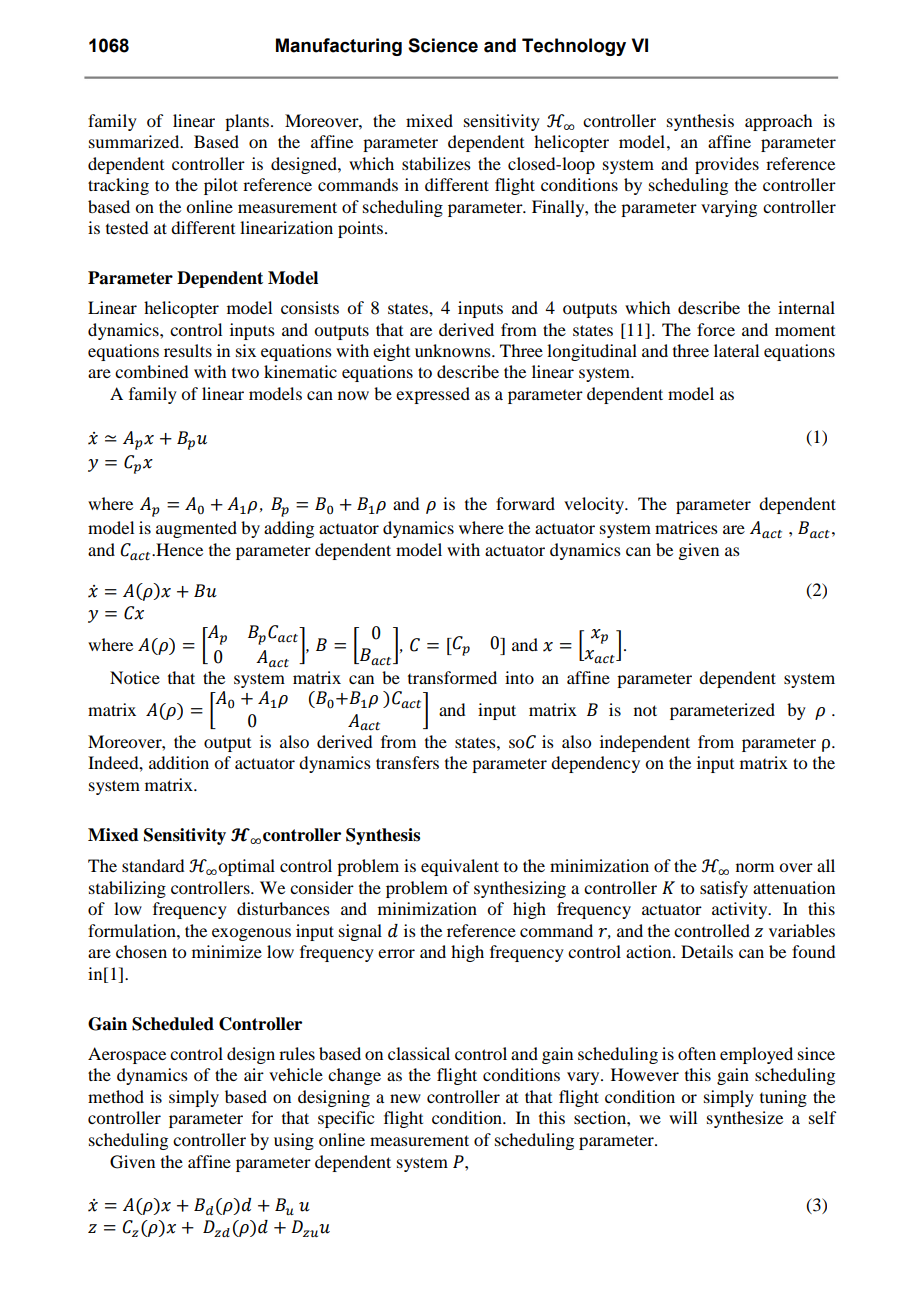 This document has width=924, height=1308. I want to click on air, so click(254, 1074).
